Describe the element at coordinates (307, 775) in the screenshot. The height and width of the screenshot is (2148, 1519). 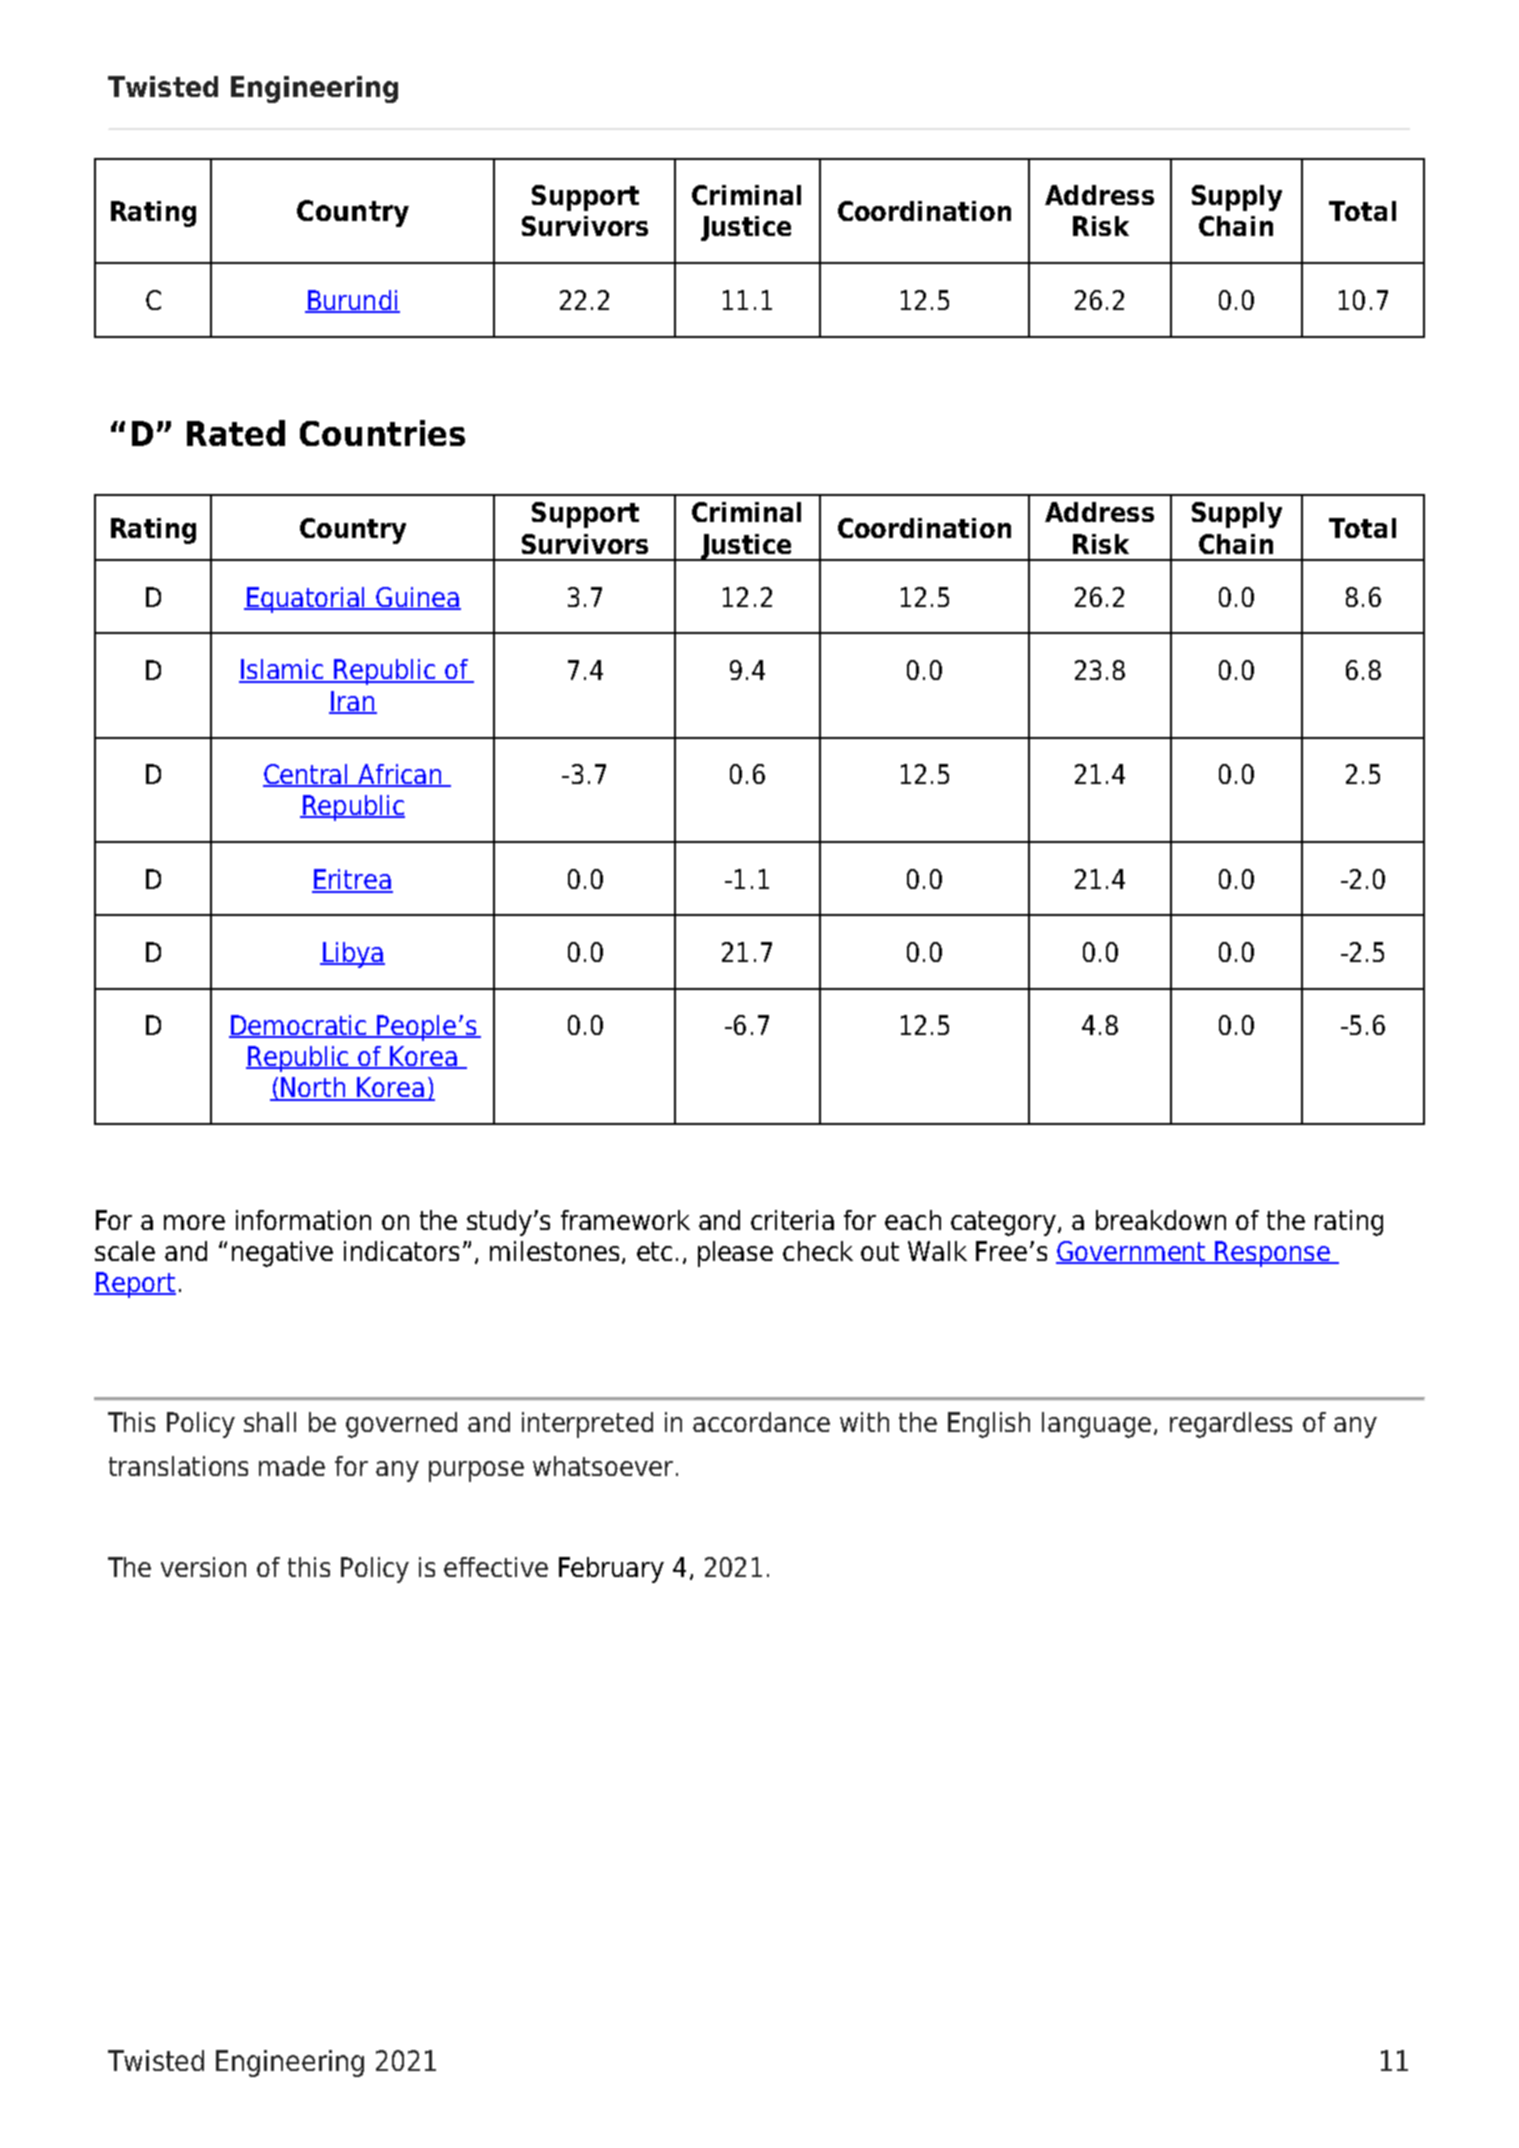
I see `Central` at that location.
